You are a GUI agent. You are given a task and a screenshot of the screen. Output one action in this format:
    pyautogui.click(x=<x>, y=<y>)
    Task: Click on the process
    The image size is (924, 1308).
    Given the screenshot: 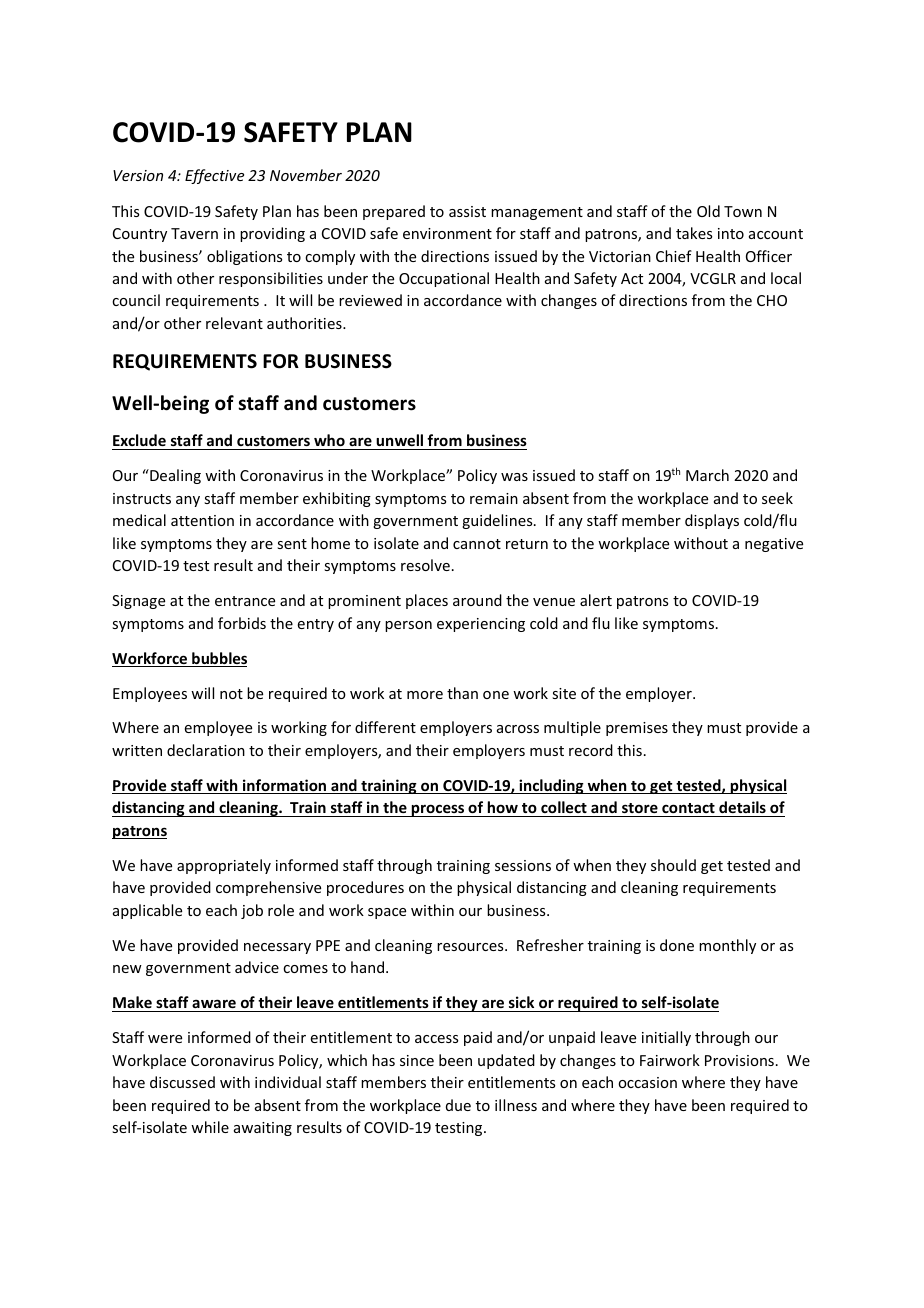 What is the action you would take?
    pyautogui.click(x=438, y=810)
